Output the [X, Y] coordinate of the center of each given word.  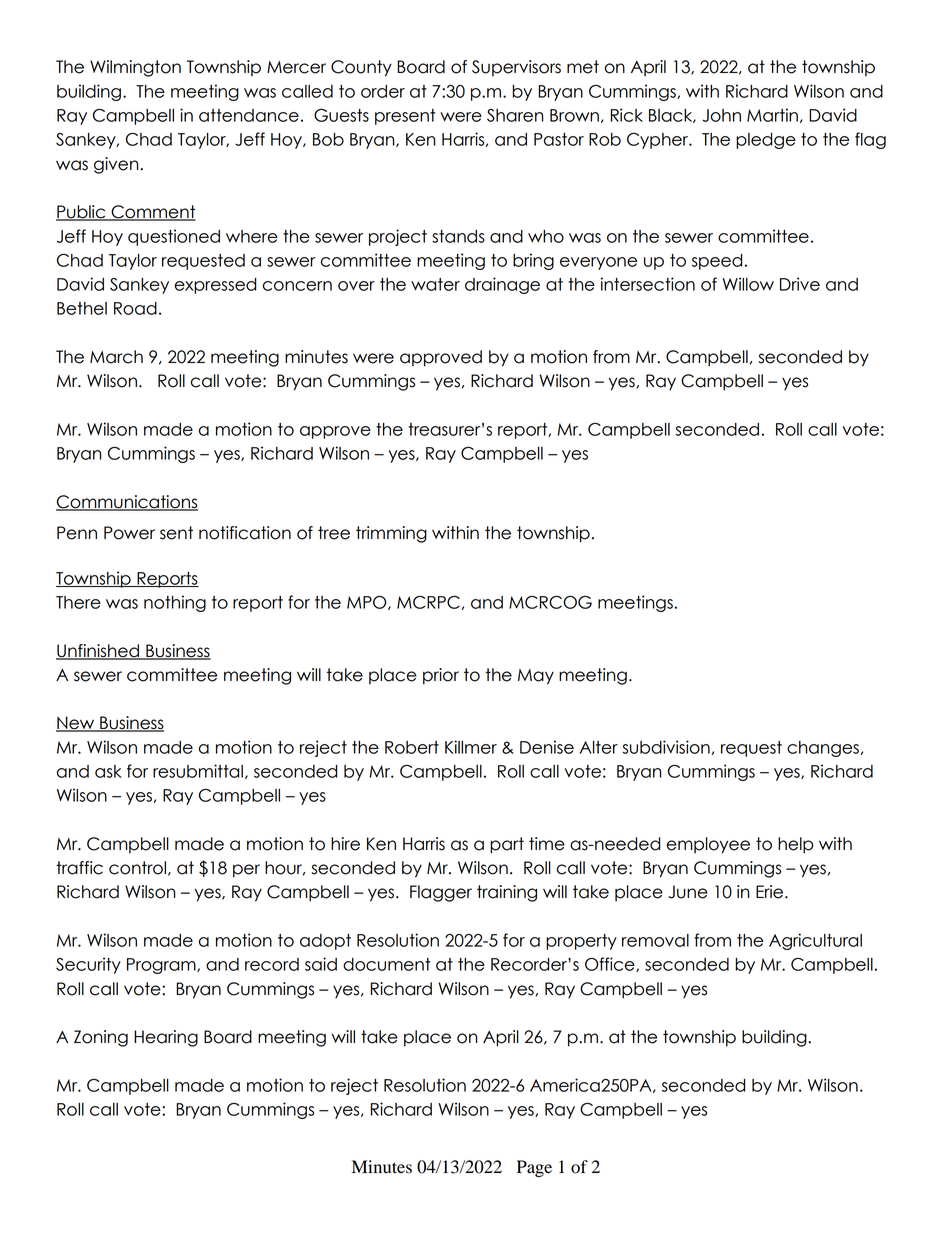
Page [534, 1168]
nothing [175, 603]
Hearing [166, 1038]
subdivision [666, 747]
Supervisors [516, 68]
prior [441, 676]
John [721, 115]
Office [611, 964]
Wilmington [135, 68]
